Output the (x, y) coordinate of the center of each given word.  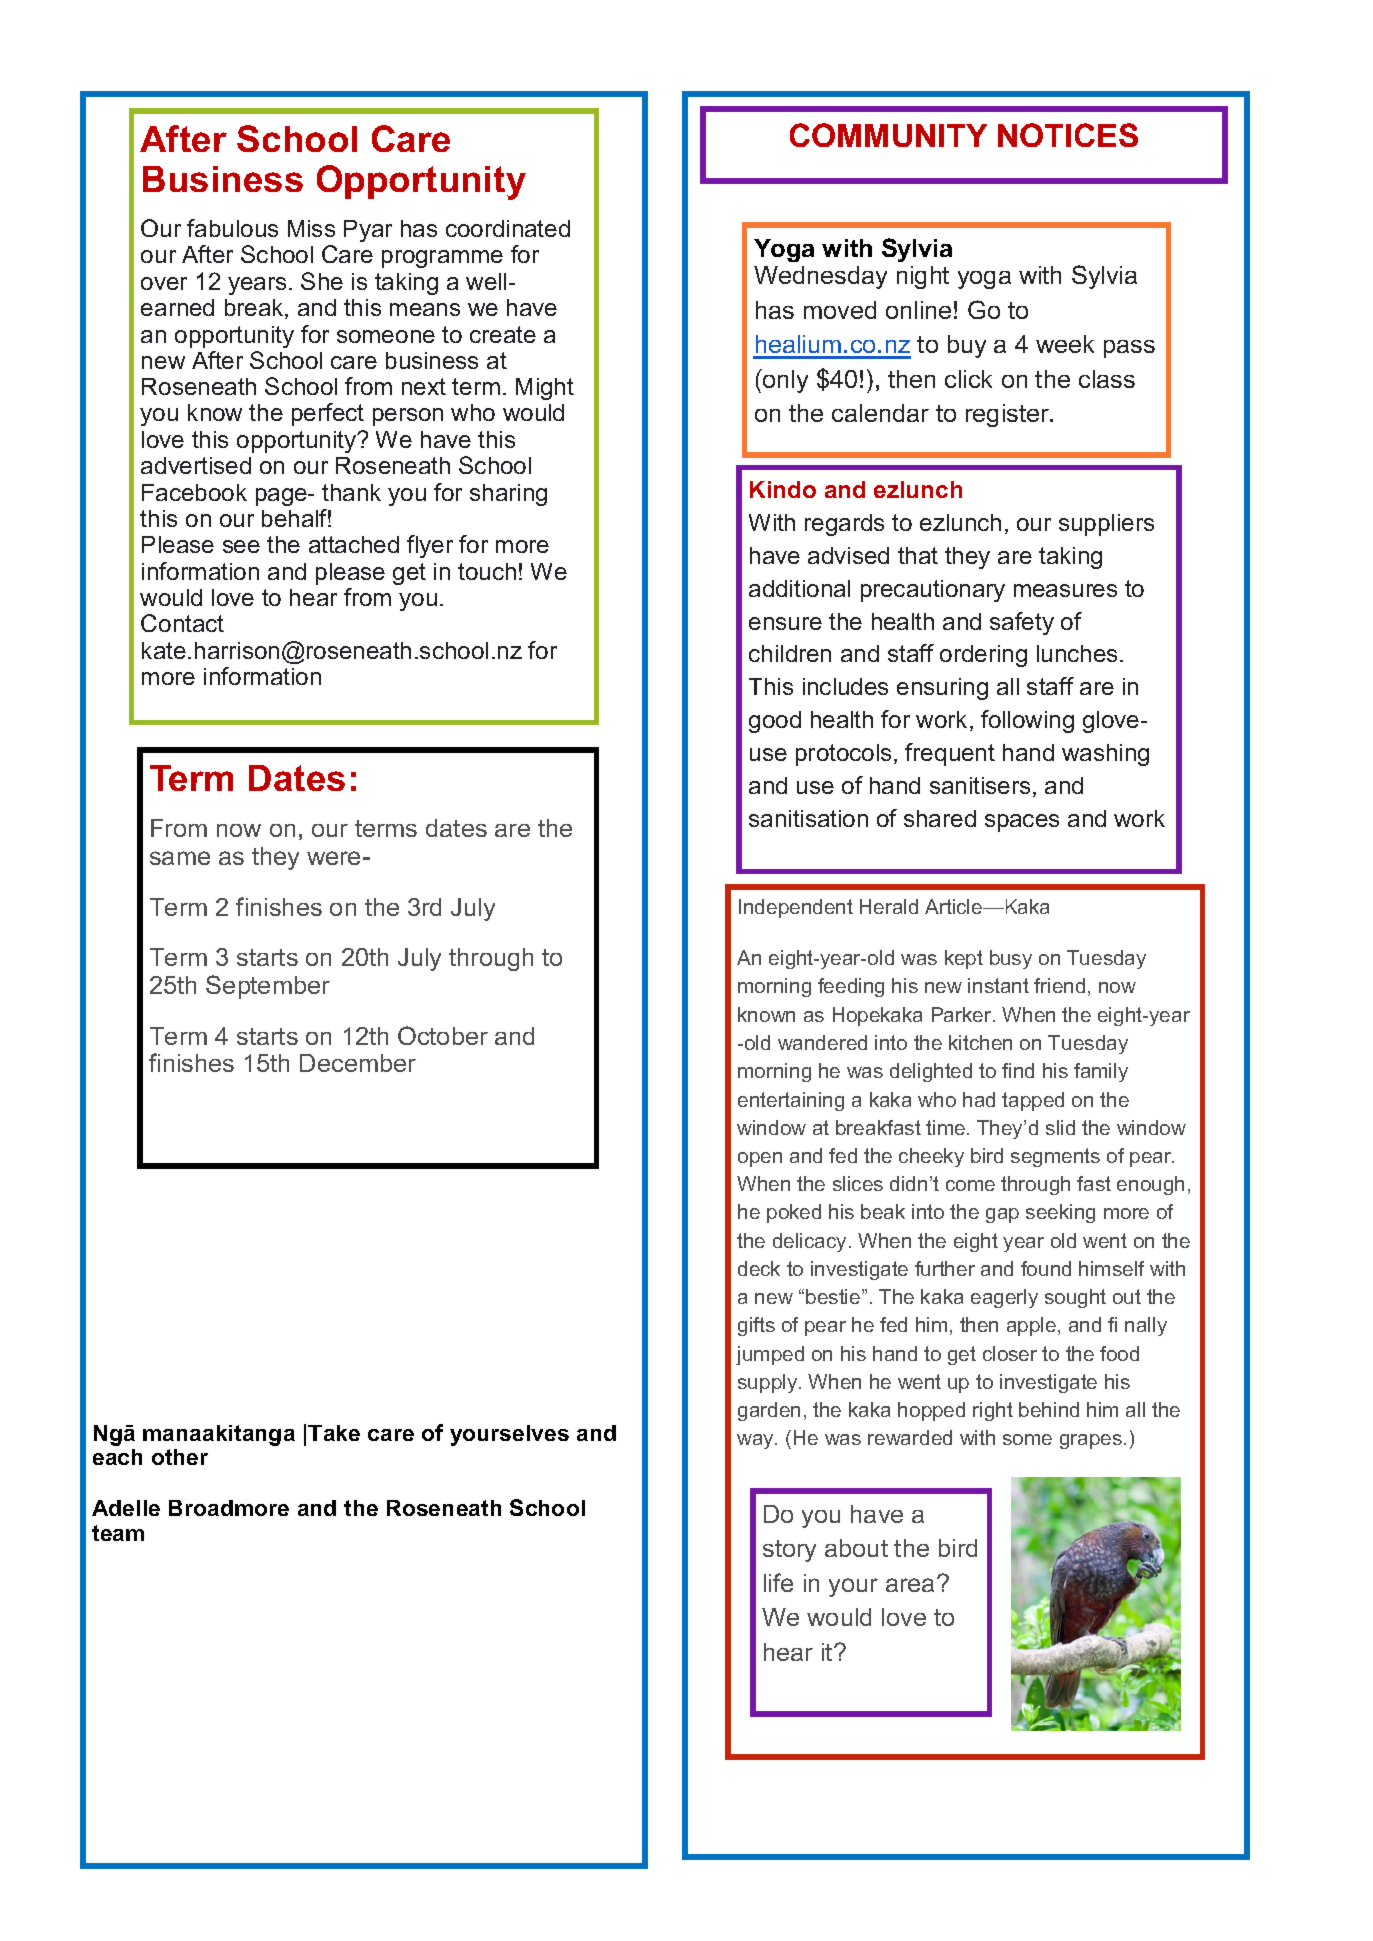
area (912, 1584)
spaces (1022, 823)
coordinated (508, 228)
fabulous (232, 228)
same (180, 858)
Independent (796, 908)
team (118, 1533)
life (778, 1582)
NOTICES (1068, 135)
